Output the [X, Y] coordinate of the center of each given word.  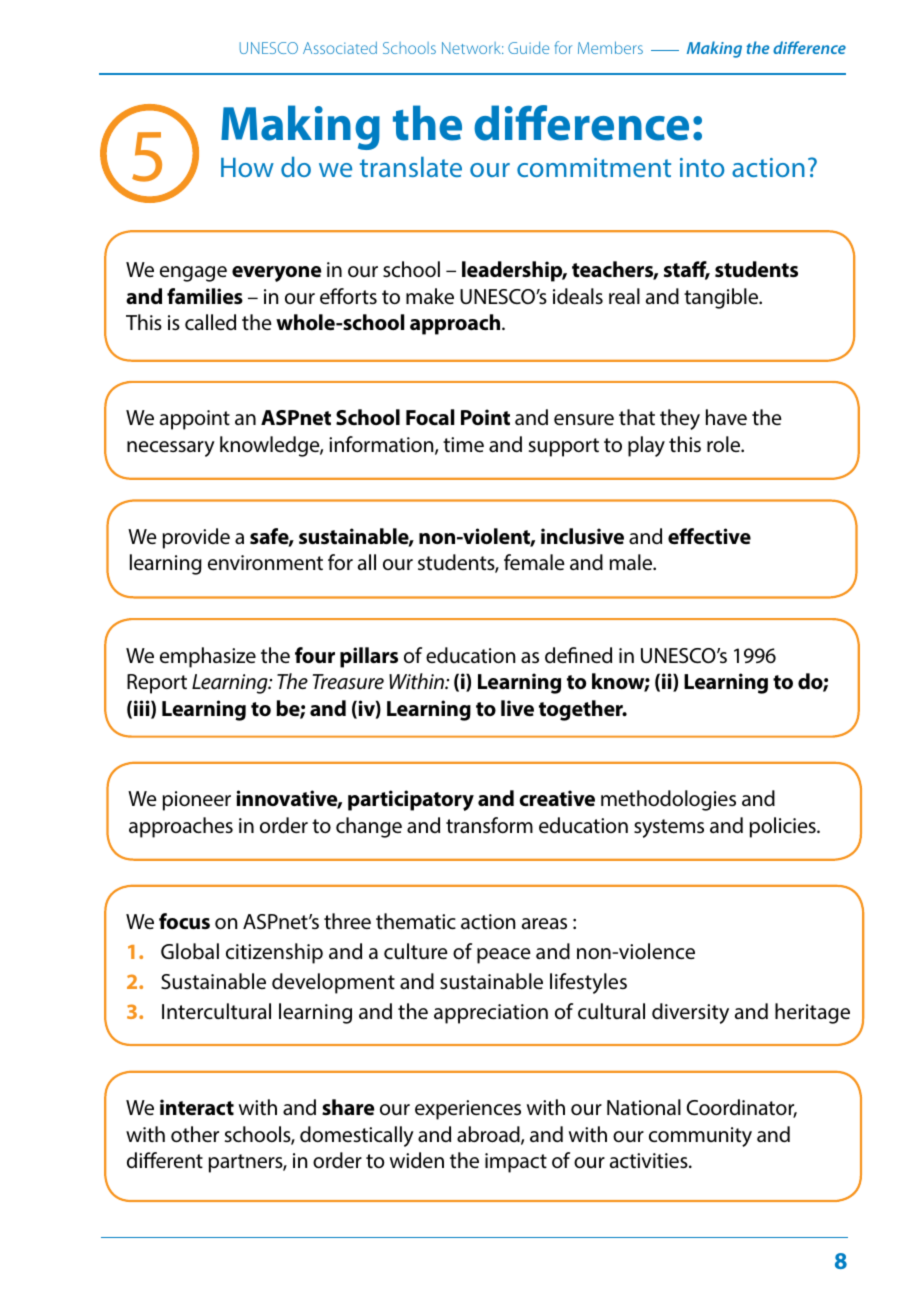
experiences [468, 1110]
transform [489, 825]
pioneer [197, 801]
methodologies [668, 800]
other [195, 1134]
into [702, 167]
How [247, 167]
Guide [528, 47]
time [463, 444]
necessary [171, 449]
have [726, 417]
